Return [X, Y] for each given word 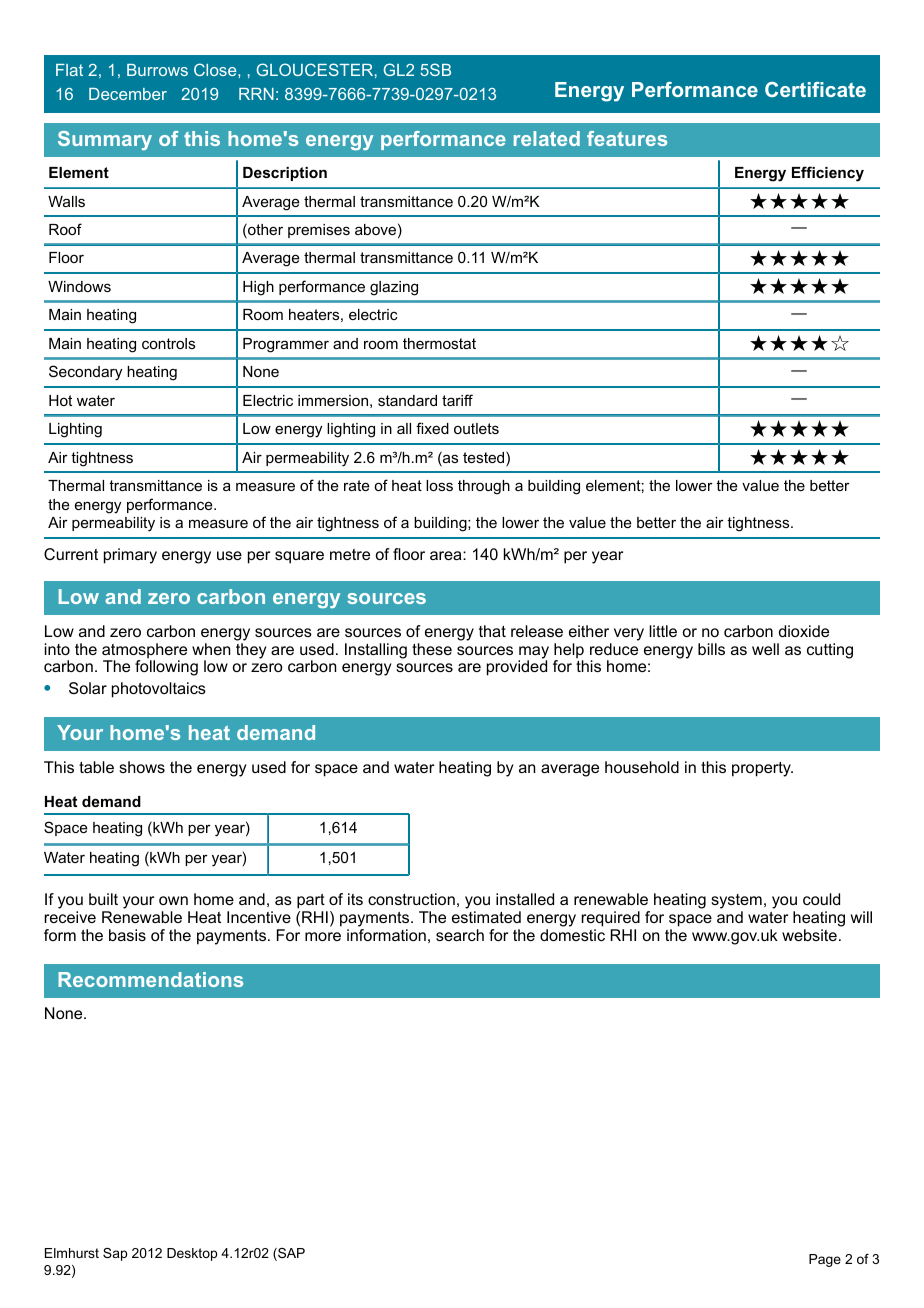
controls [168, 343]
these [432, 649]
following [166, 667]
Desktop [192, 1254]
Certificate [815, 89]
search [460, 935]
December [128, 94]
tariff [457, 400]
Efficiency [828, 174]
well [765, 649]
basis [127, 935]
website [809, 935]
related [547, 138]
